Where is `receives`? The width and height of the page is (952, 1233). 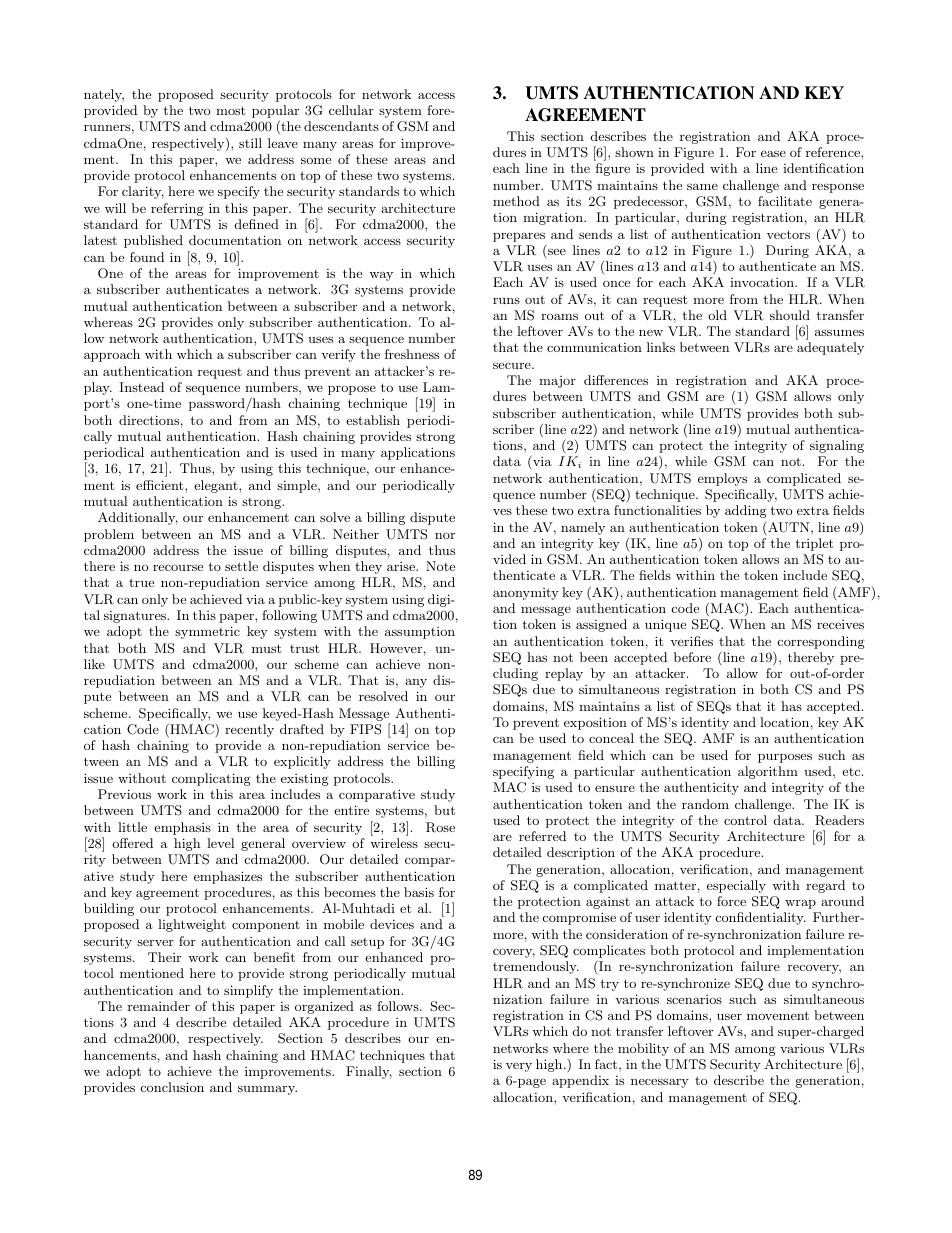 receives is located at coordinates (840, 624).
